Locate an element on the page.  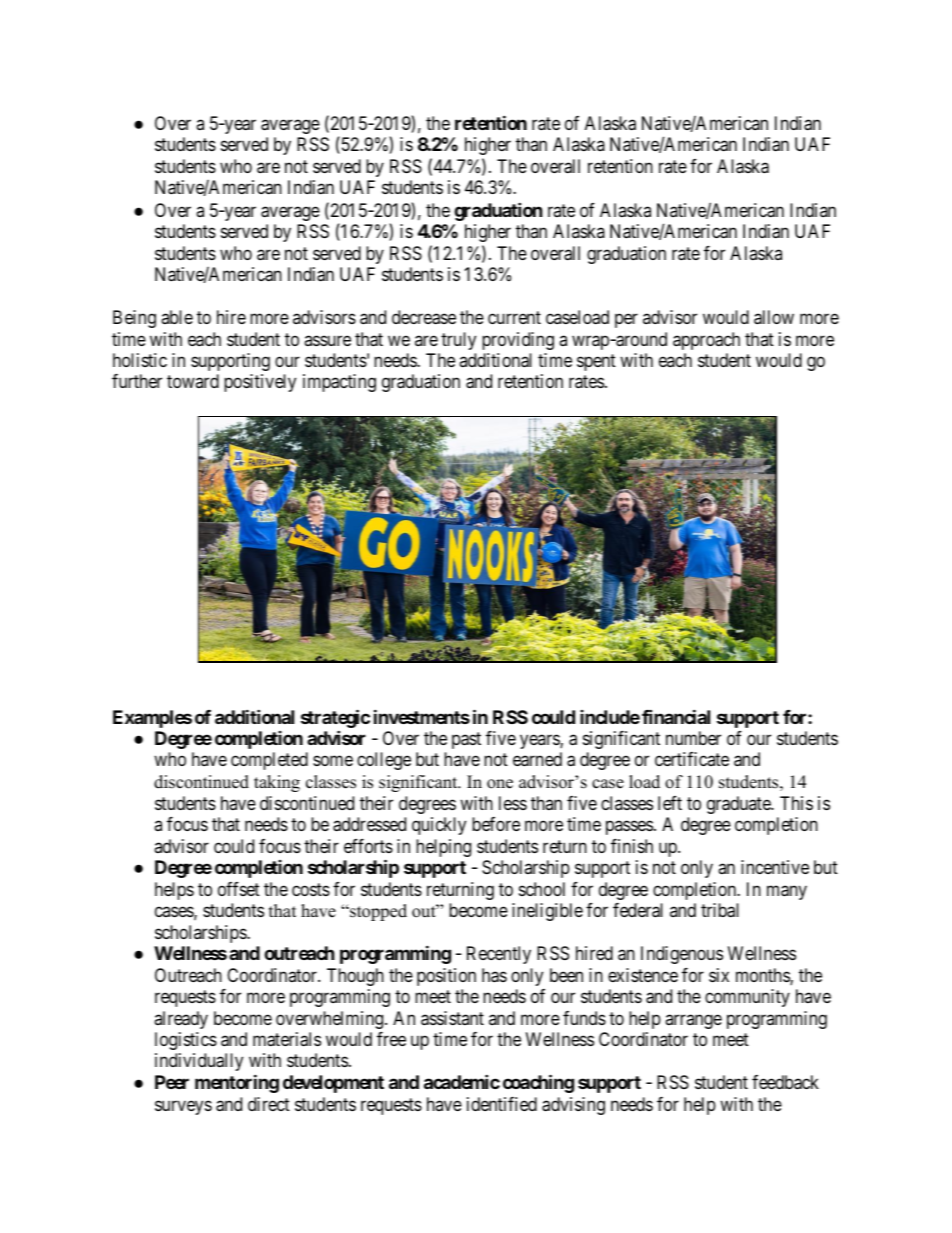
toward is located at coordinates (193, 381).
